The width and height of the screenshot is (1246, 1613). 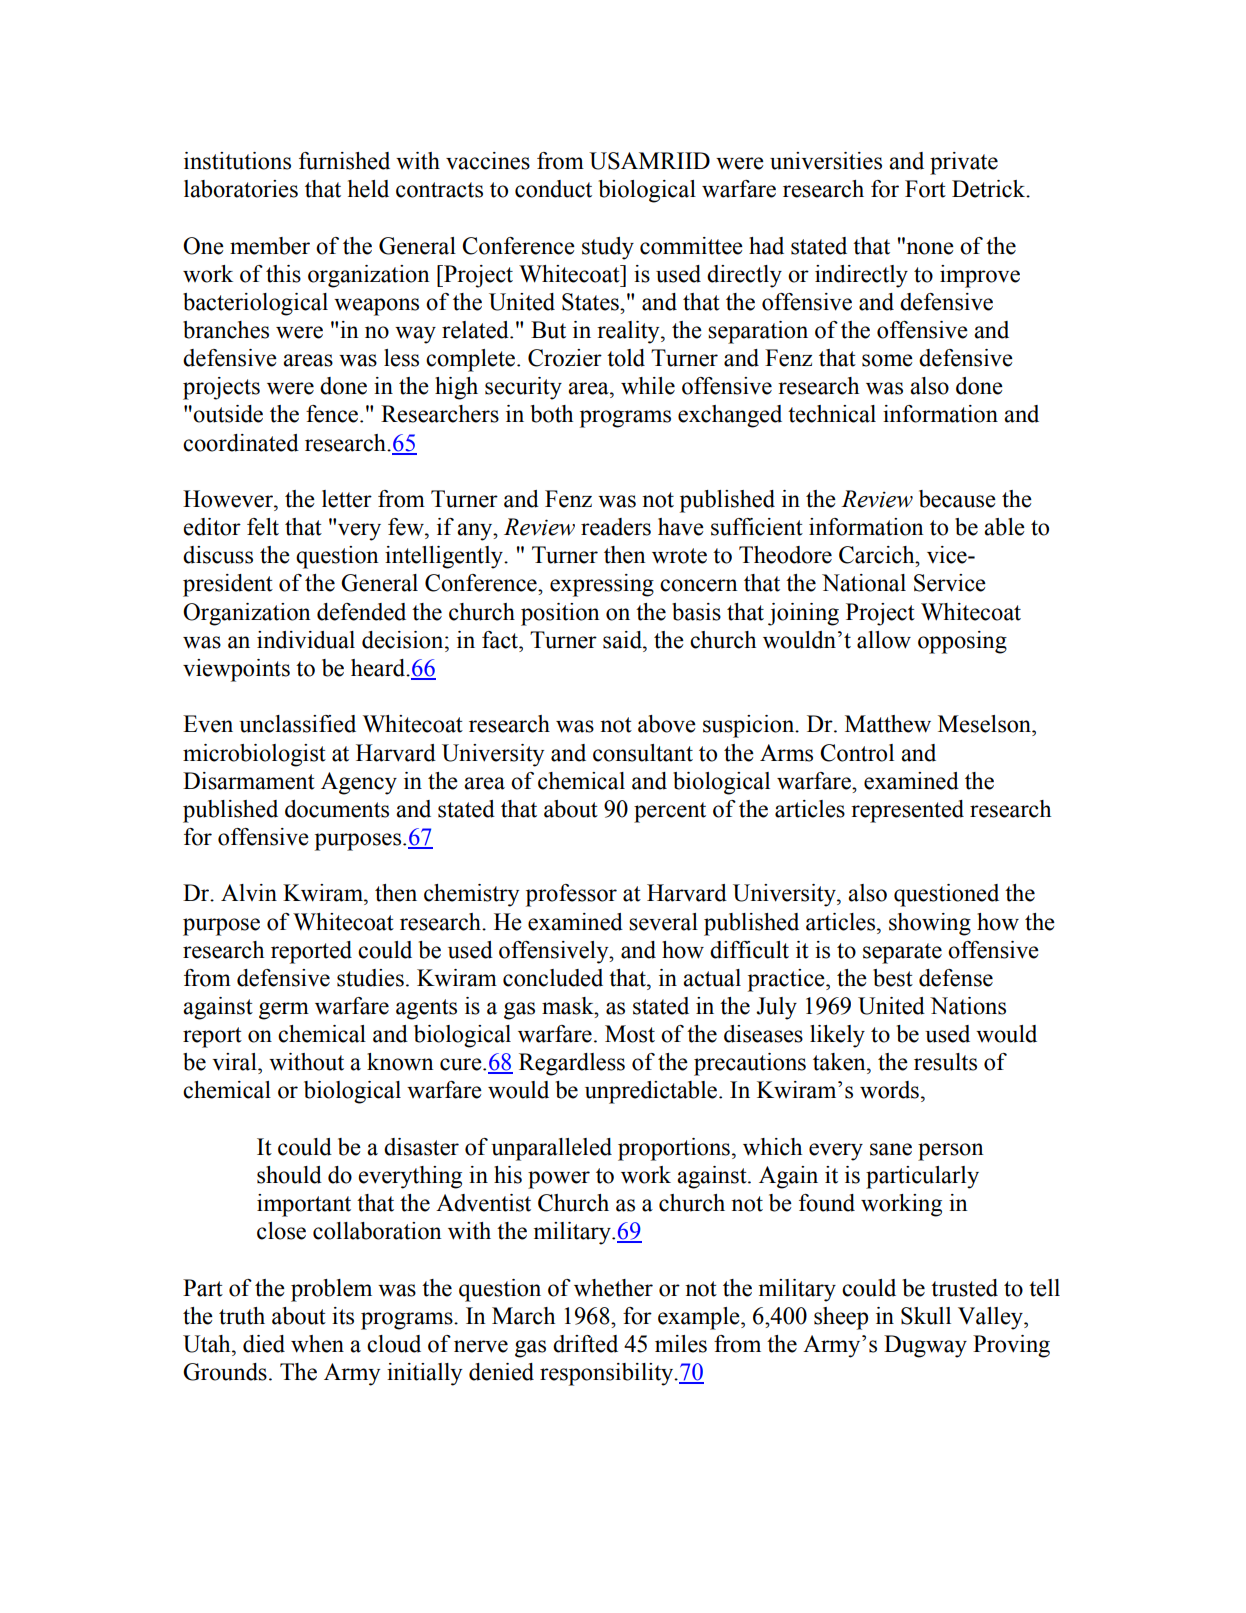 What do you see at coordinates (643, 753) in the screenshot?
I see `consultant` at bounding box center [643, 753].
